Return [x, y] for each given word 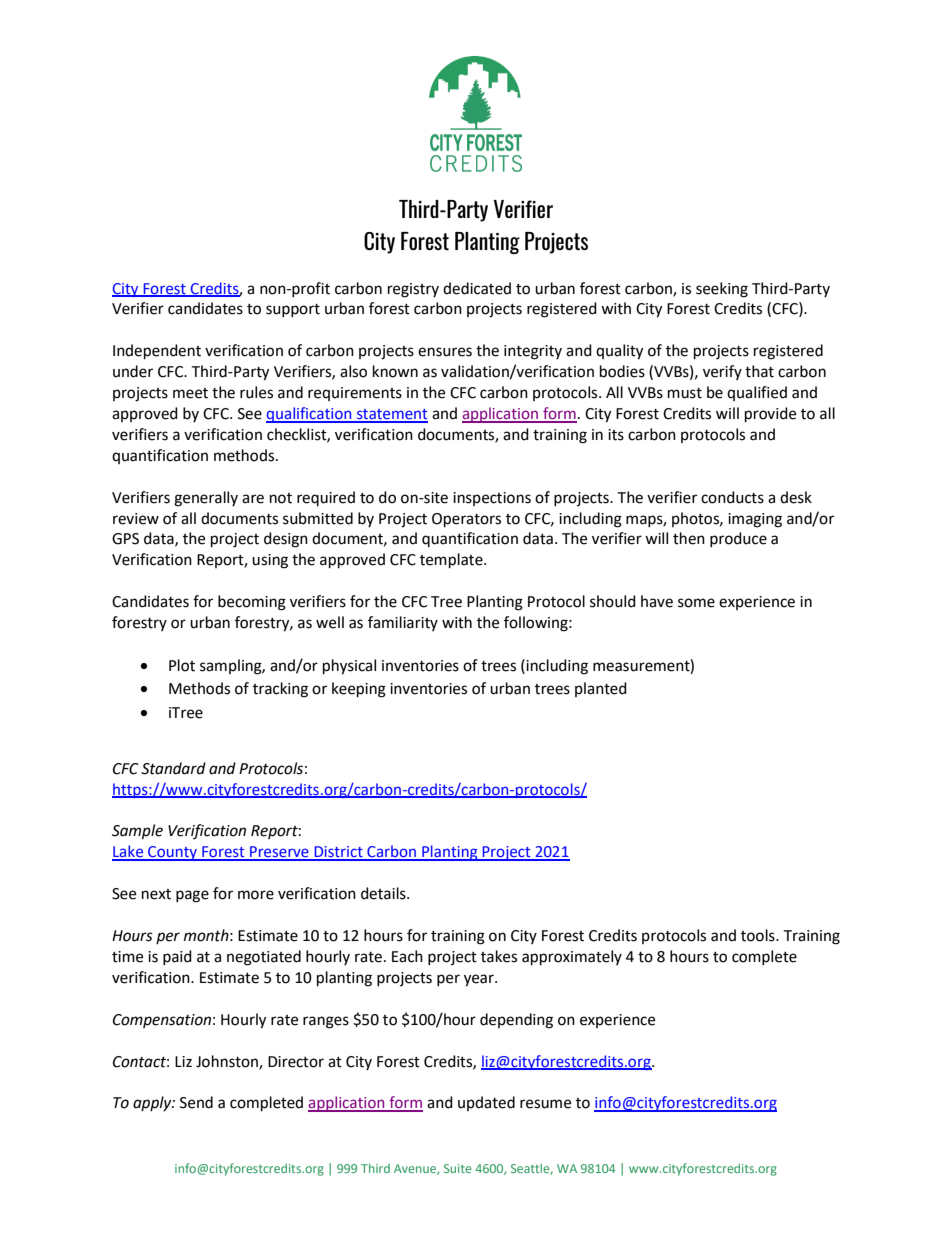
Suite [457, 1168]
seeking [722, 290]
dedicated [477, 288]
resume [545, 1104]
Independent [157, 352]
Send [196, 1102]
